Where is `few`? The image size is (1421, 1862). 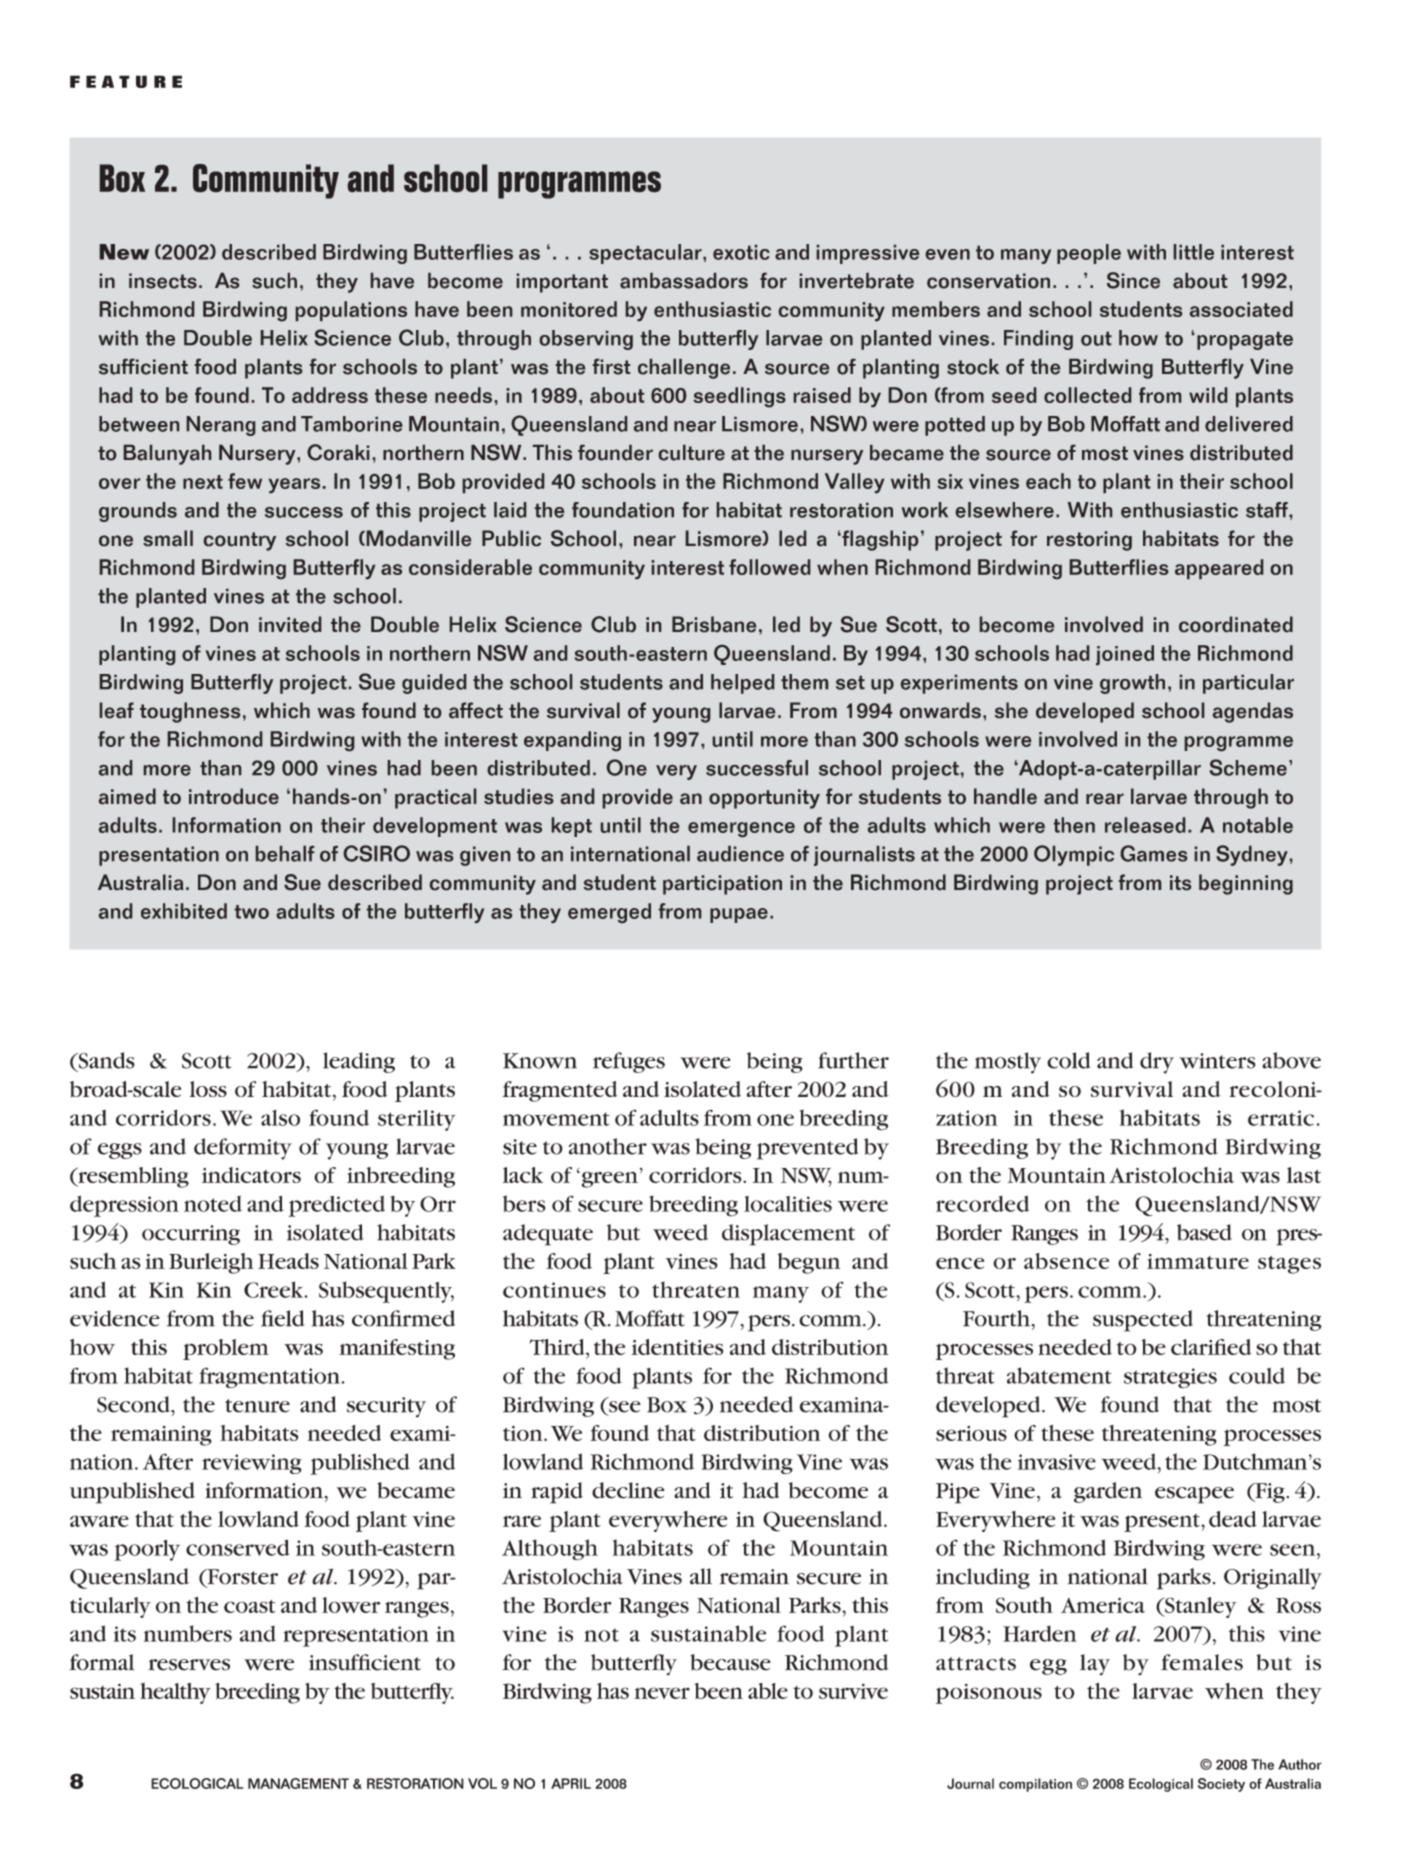 few is located at coordinates (245, 481).
